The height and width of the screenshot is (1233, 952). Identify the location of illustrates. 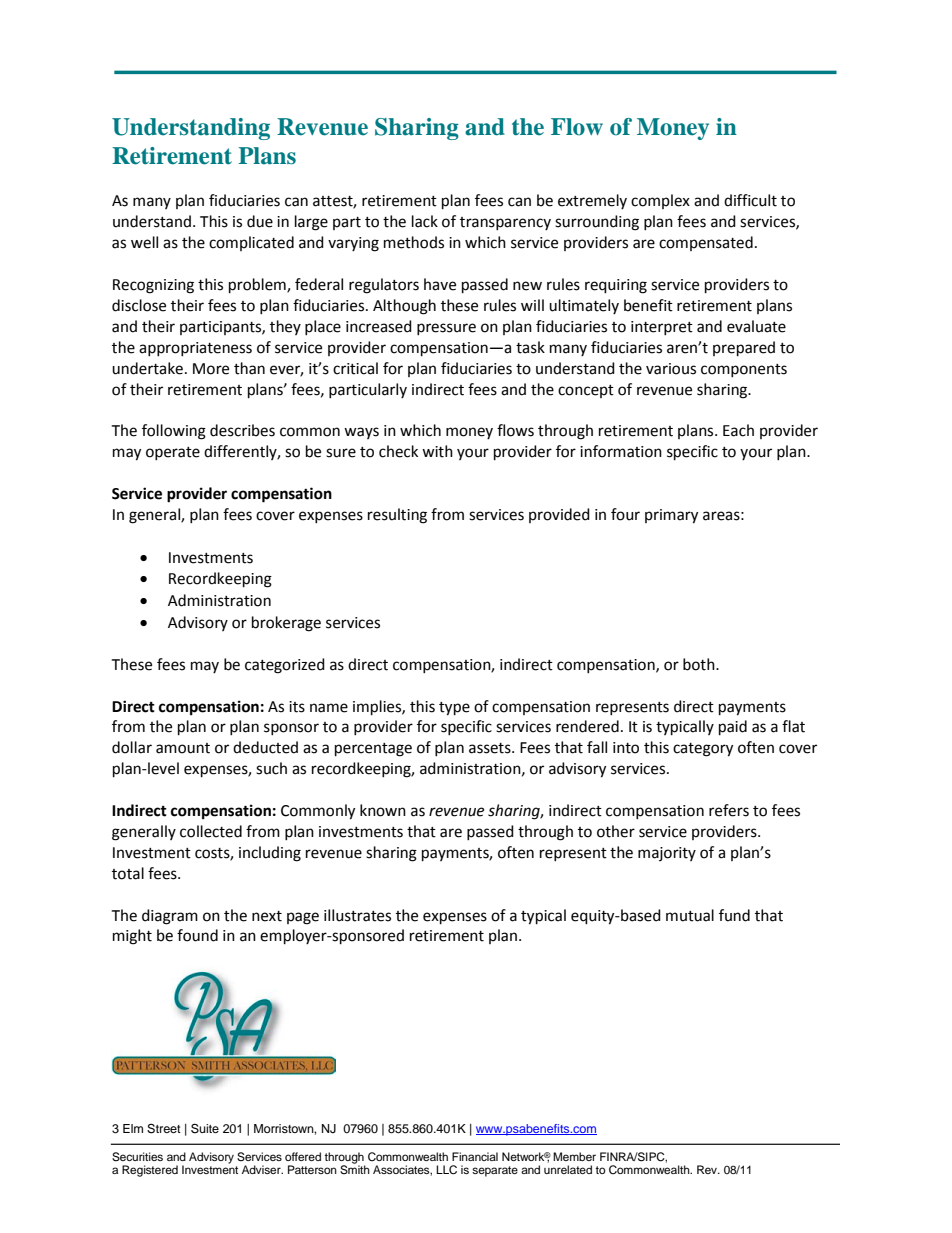
(357, 915).
